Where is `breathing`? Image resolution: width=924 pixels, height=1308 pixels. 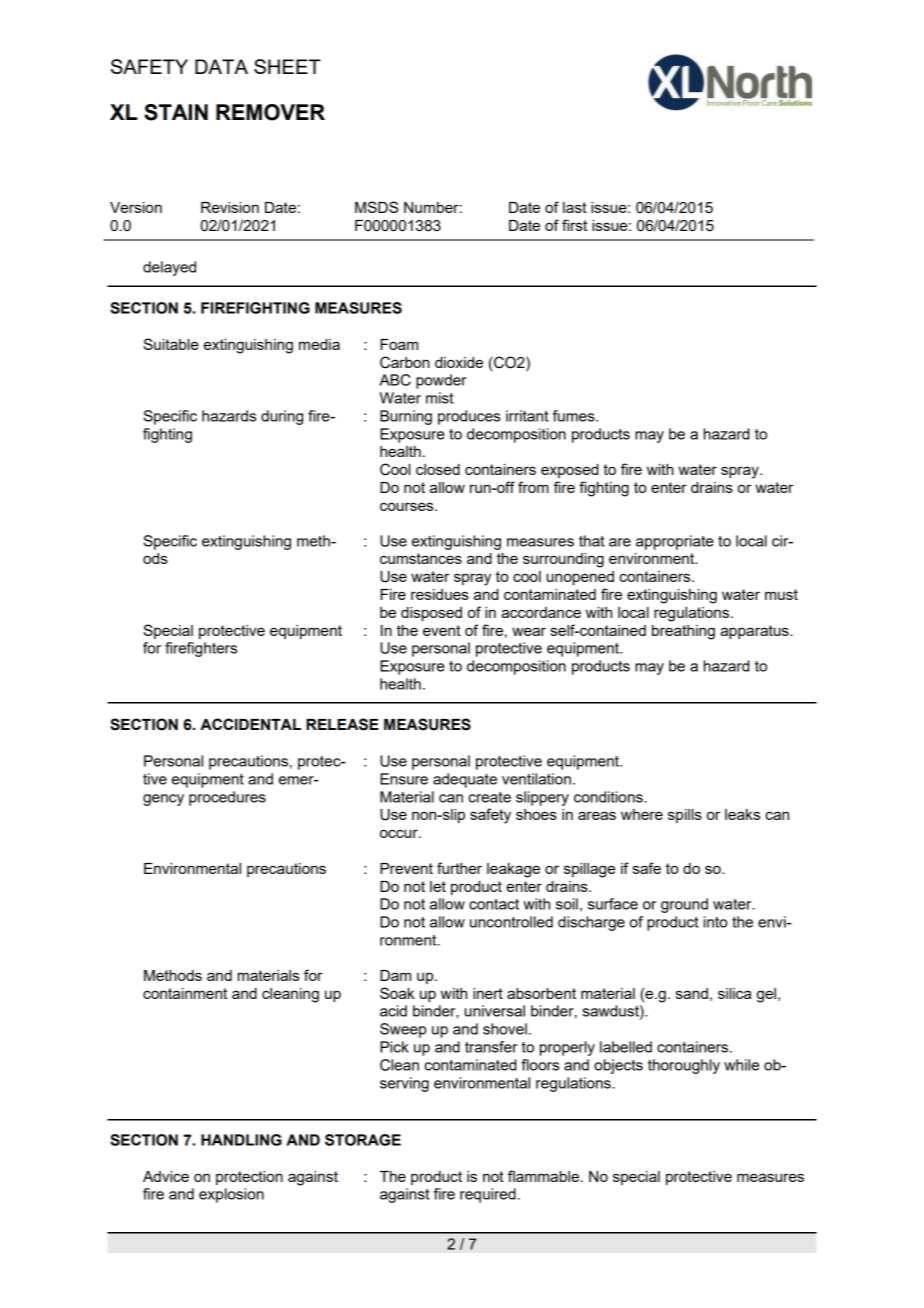 breathing is located at coordinates (683, 632).
